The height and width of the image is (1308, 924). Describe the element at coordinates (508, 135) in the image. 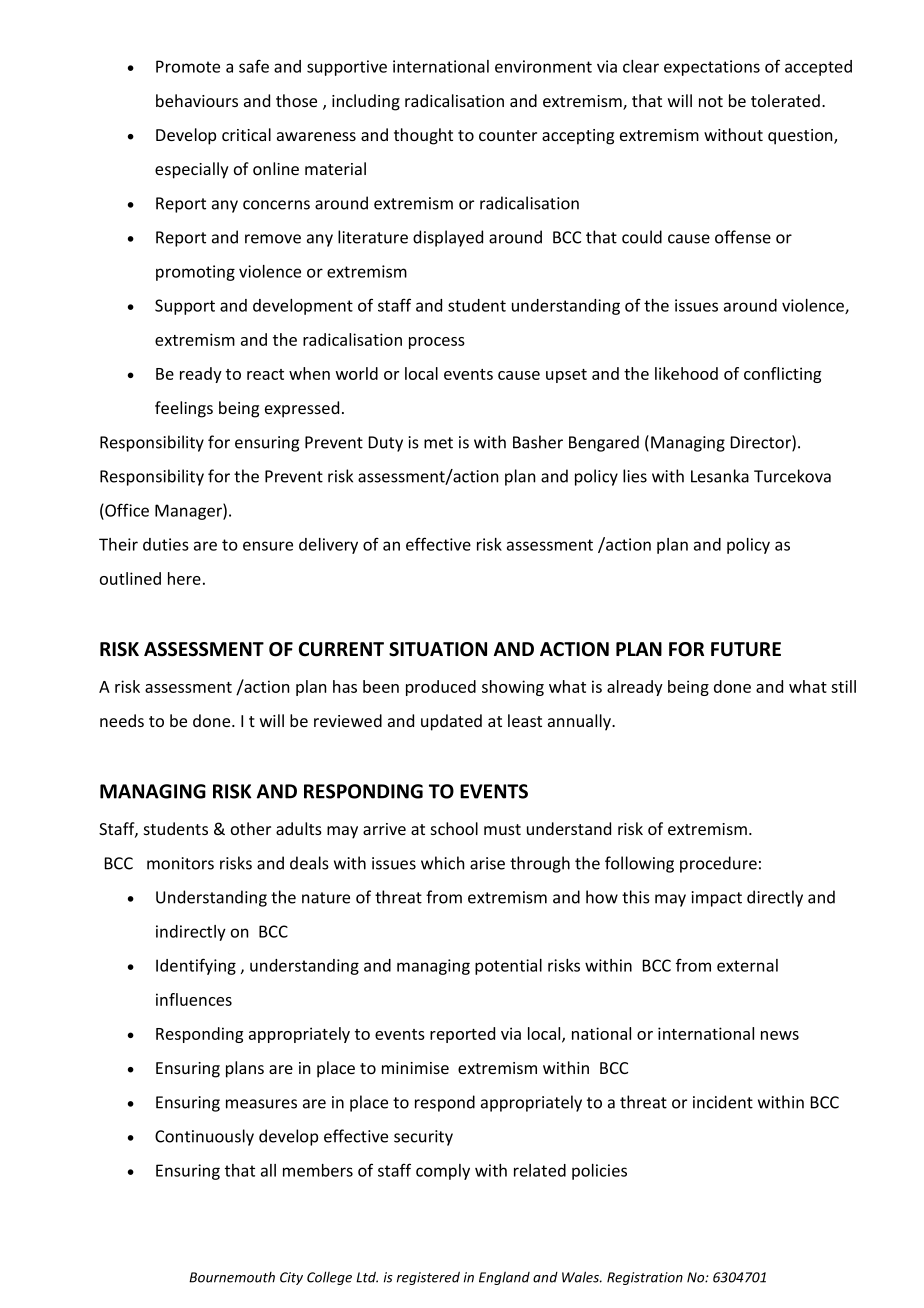

I see `counter` at that location.
